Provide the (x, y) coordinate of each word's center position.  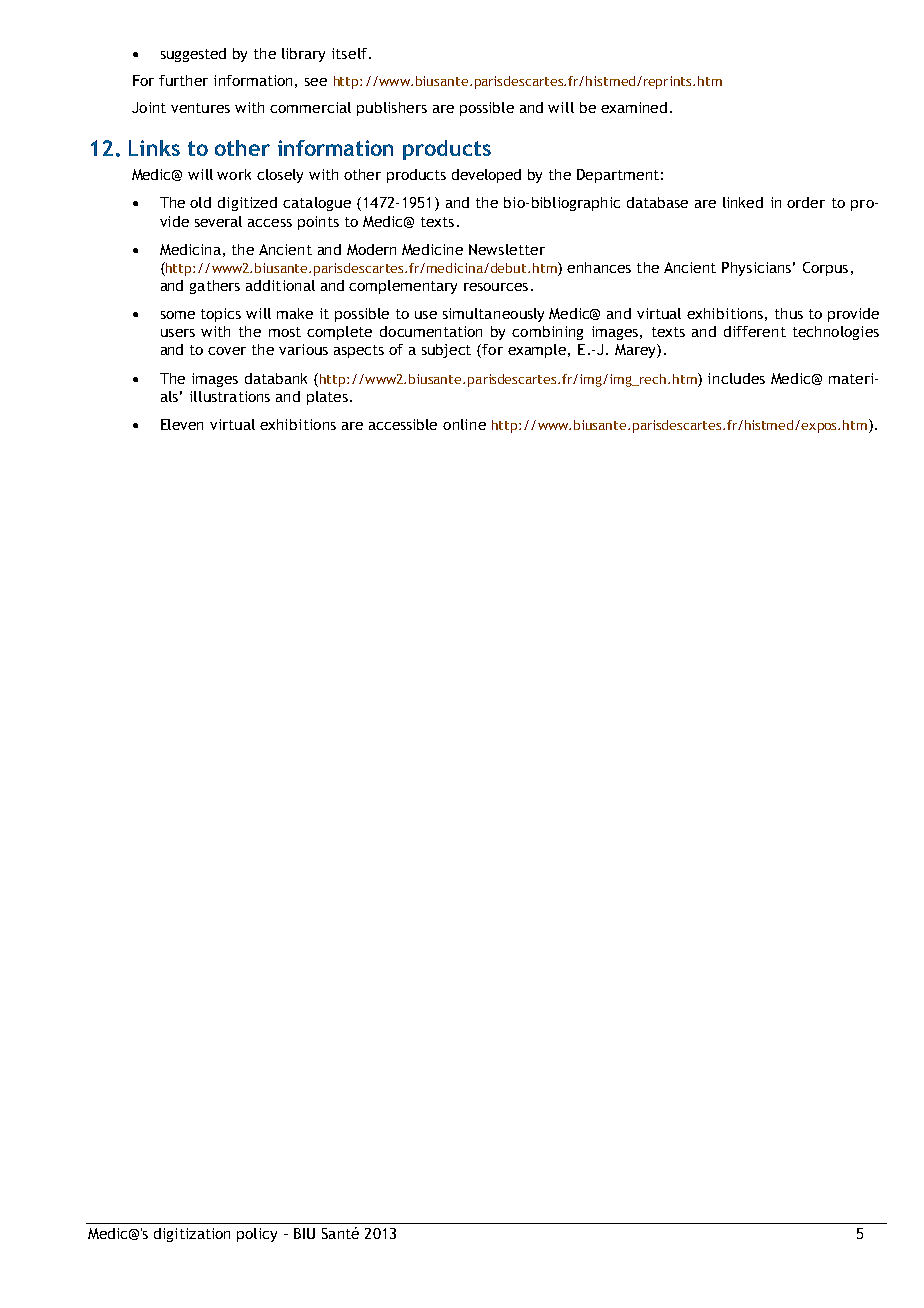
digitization (192, 1235)
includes (736, 378)
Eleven (182, 424)
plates (327, 398)
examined (634, 107)
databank (276, 378)
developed (486, 176)
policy (257, 1235)
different (755, 331)
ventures (200, 108)
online (464, 424)
